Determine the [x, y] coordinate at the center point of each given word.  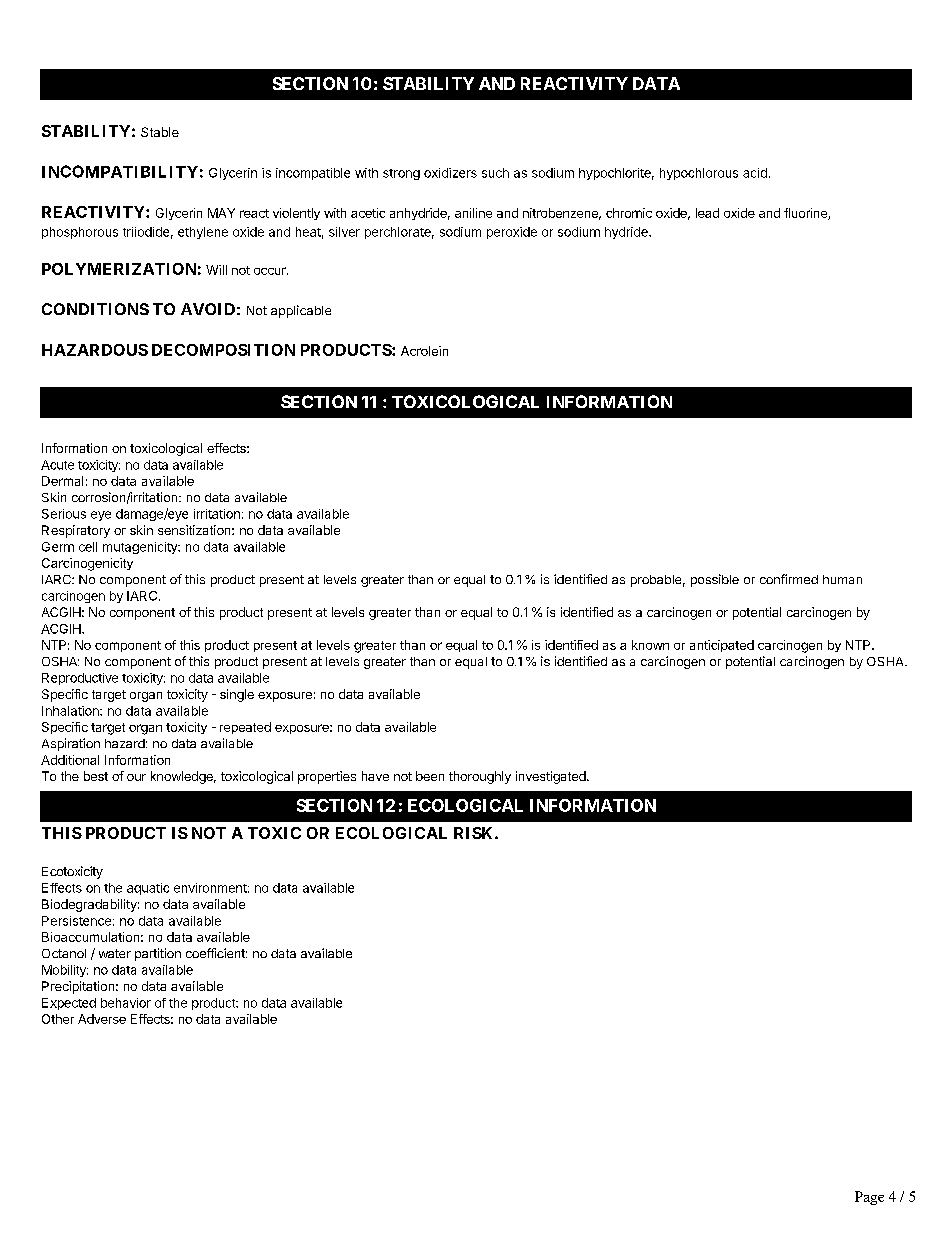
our [136, 777]
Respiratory [76, 531]
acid [755, 173]
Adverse [102, 1019]
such [495, 173]
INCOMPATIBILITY [120, 171]
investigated [552, 777]
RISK [475, 833]
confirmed [789, 579]
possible [715, 580]
